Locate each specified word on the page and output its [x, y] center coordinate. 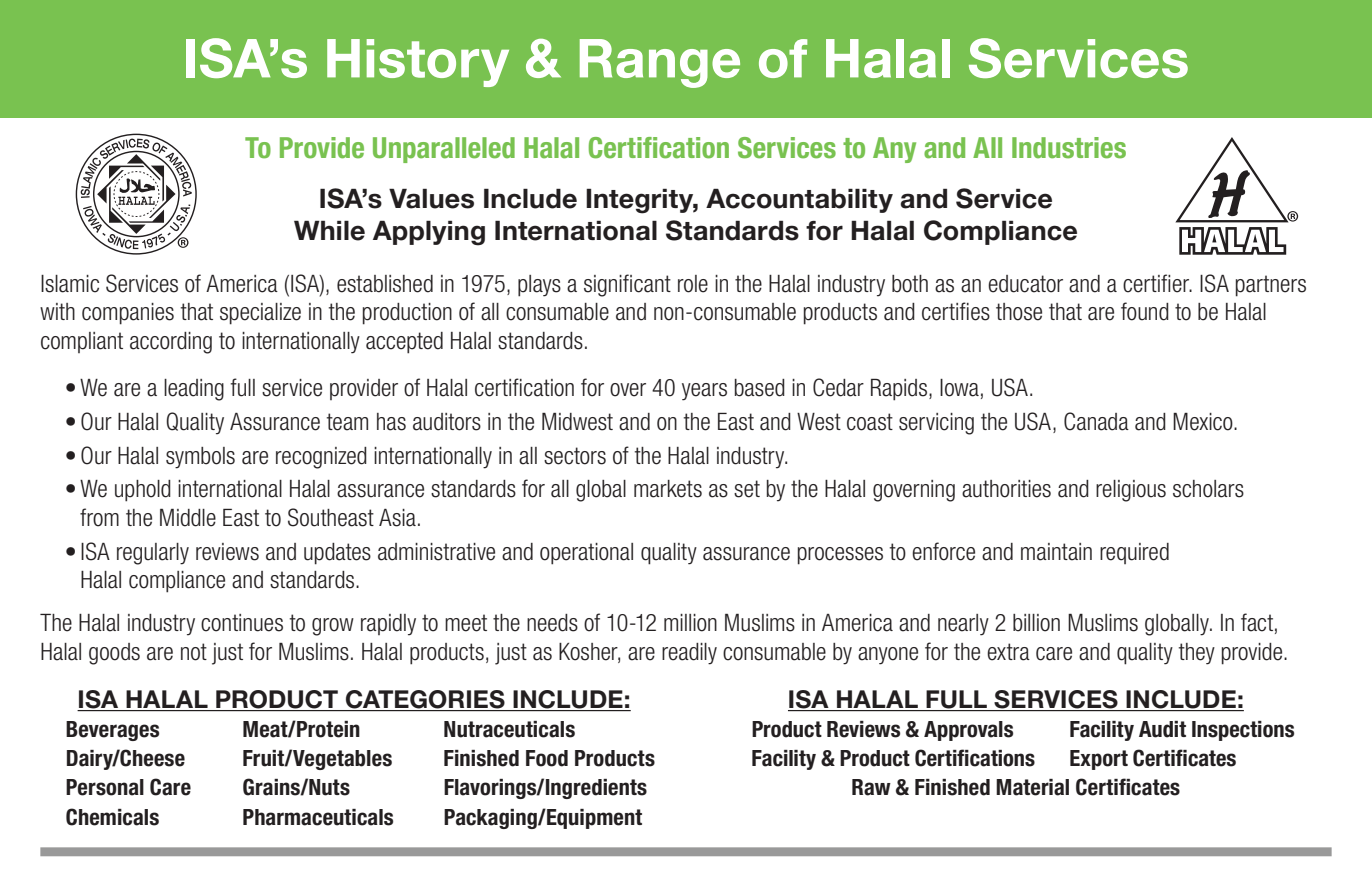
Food [547, 758]
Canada [1096, 421]
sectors [575, 456]
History [418, 63]
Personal [105, 787]
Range [660, 63]
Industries [1069, 148]
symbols [200, 458]
